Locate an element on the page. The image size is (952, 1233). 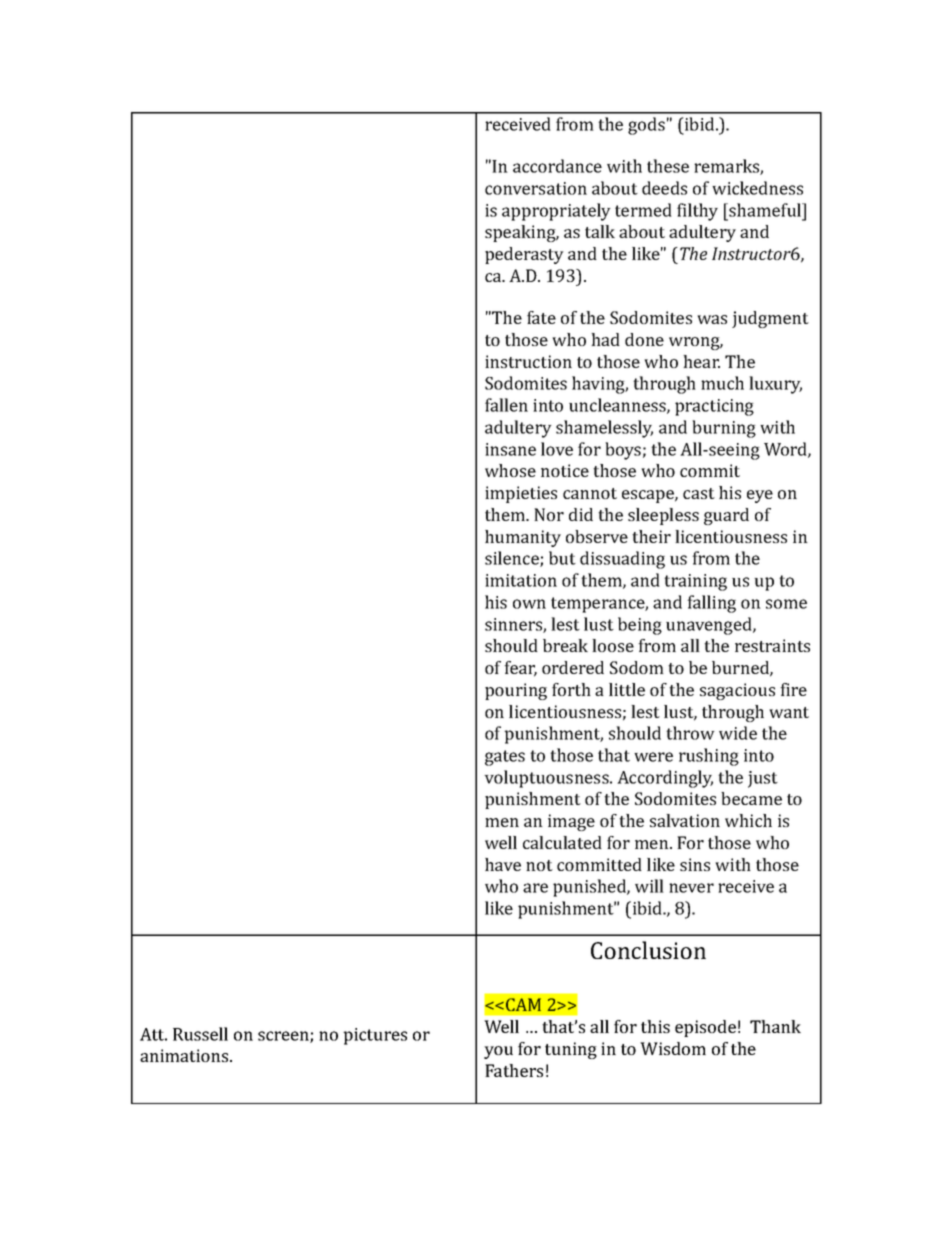
Russell is located at coordinates (200, 1034).
